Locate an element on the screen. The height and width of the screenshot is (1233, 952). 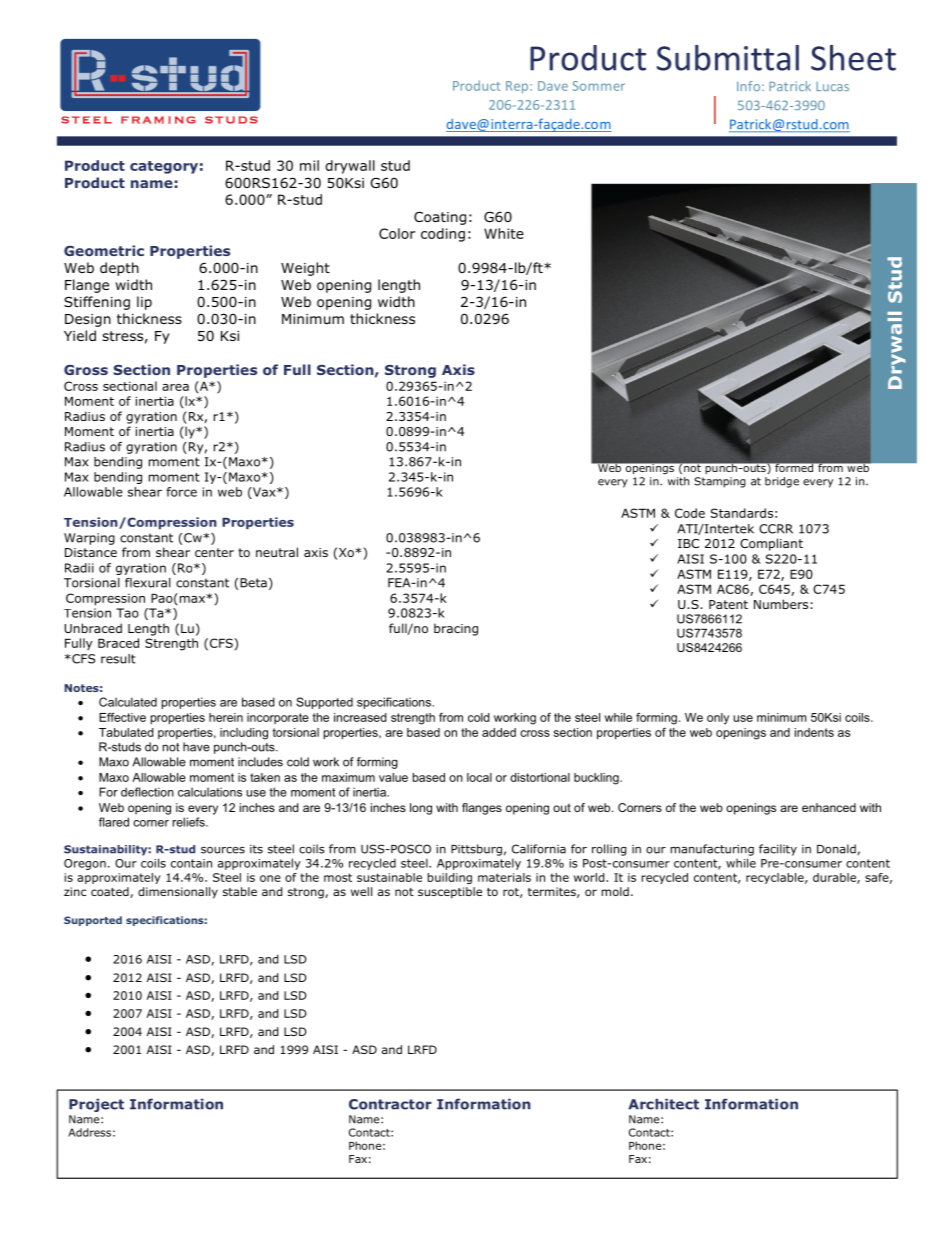
Contractor is located at coordinates (390, 1104).
